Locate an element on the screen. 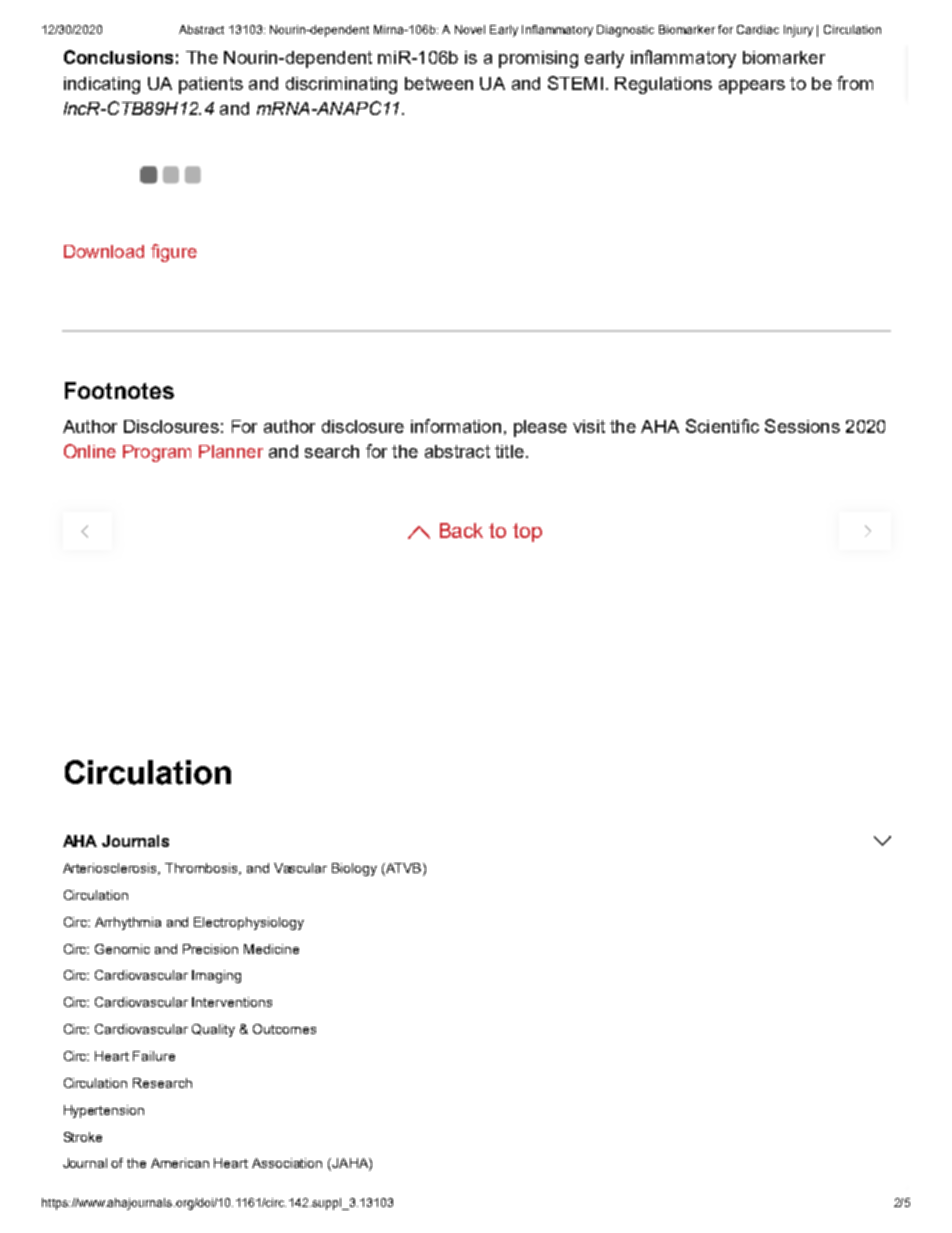  appears is located at coordinates (752, 87).
